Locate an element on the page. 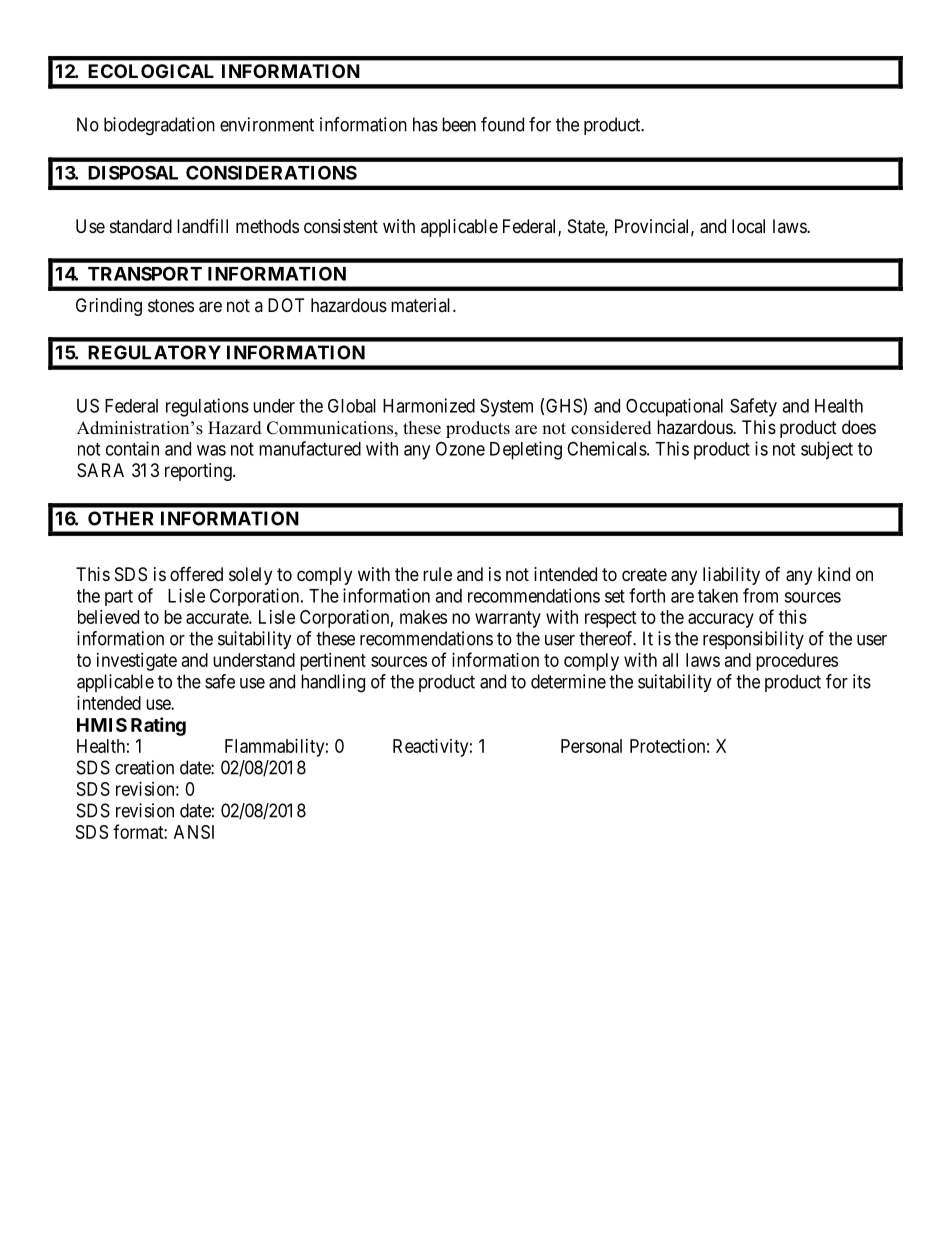 The width and height of the image is (952, 1233). ECOLOGICAL is located at coordinates (151, 71).
